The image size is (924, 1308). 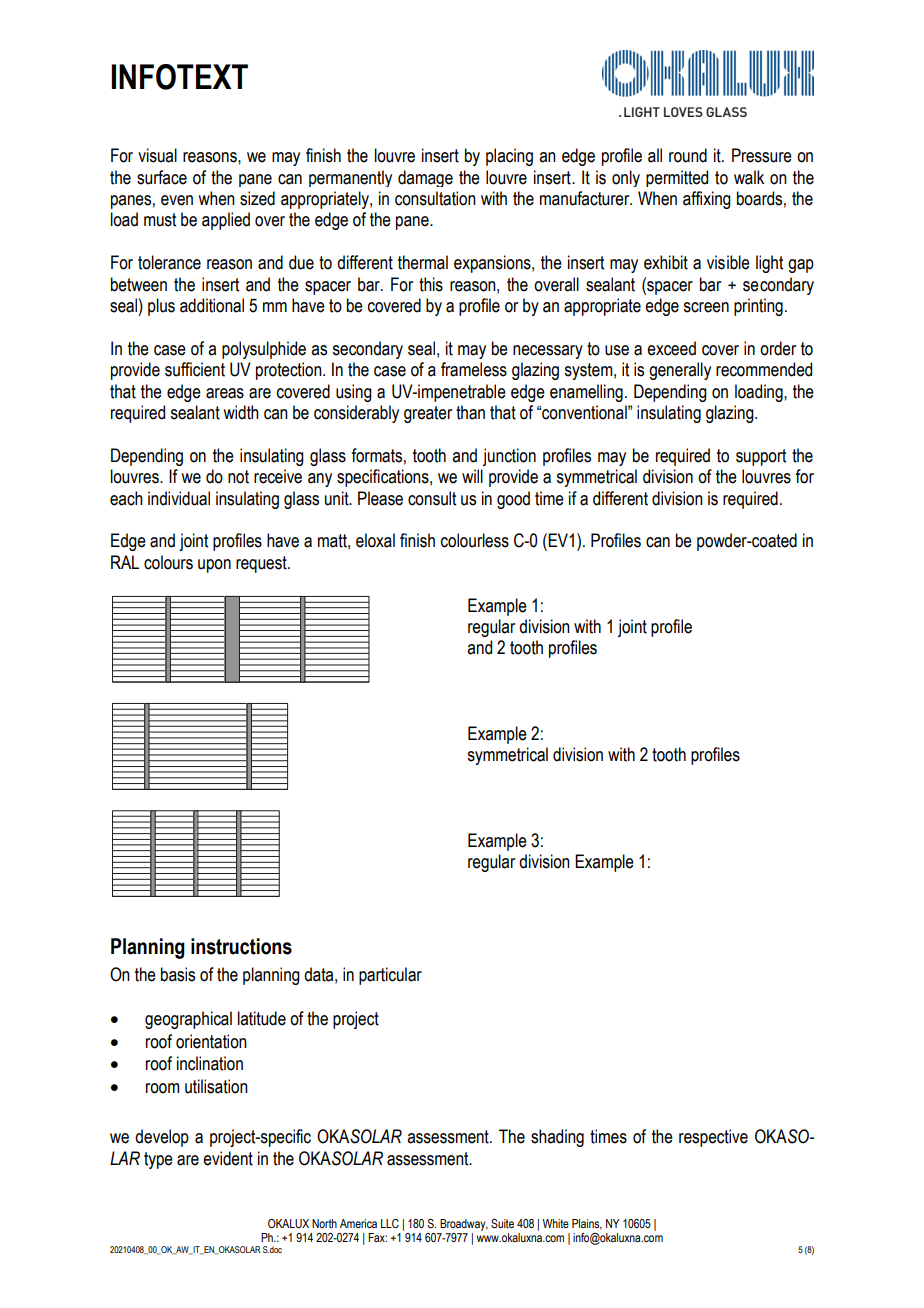 What do you see at coordinates (241, 946) in the screenshot?
I see `instructions` at bounding box center [241, 946].
